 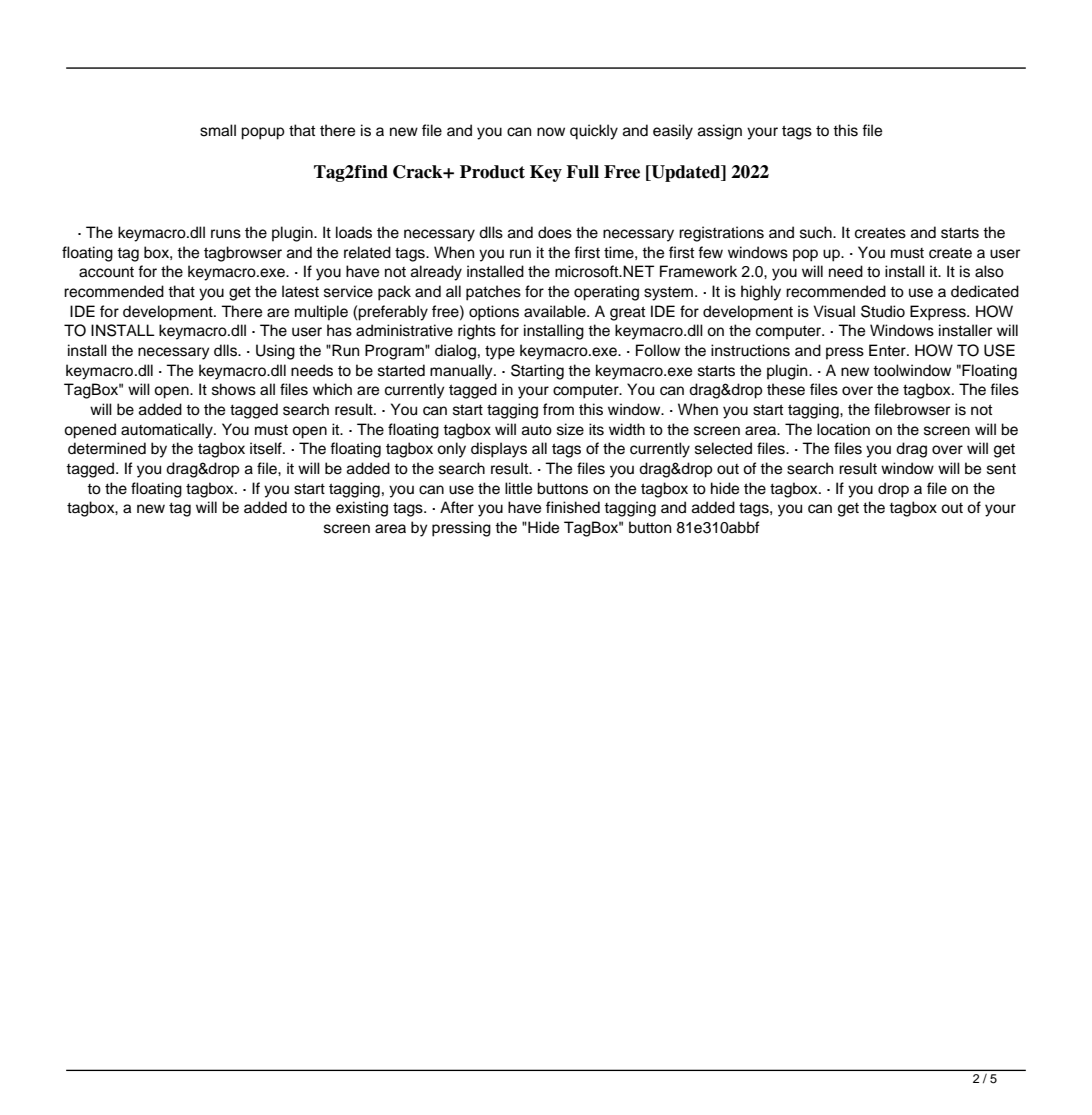 I want to click on manually, so click(x=462, y=372).
